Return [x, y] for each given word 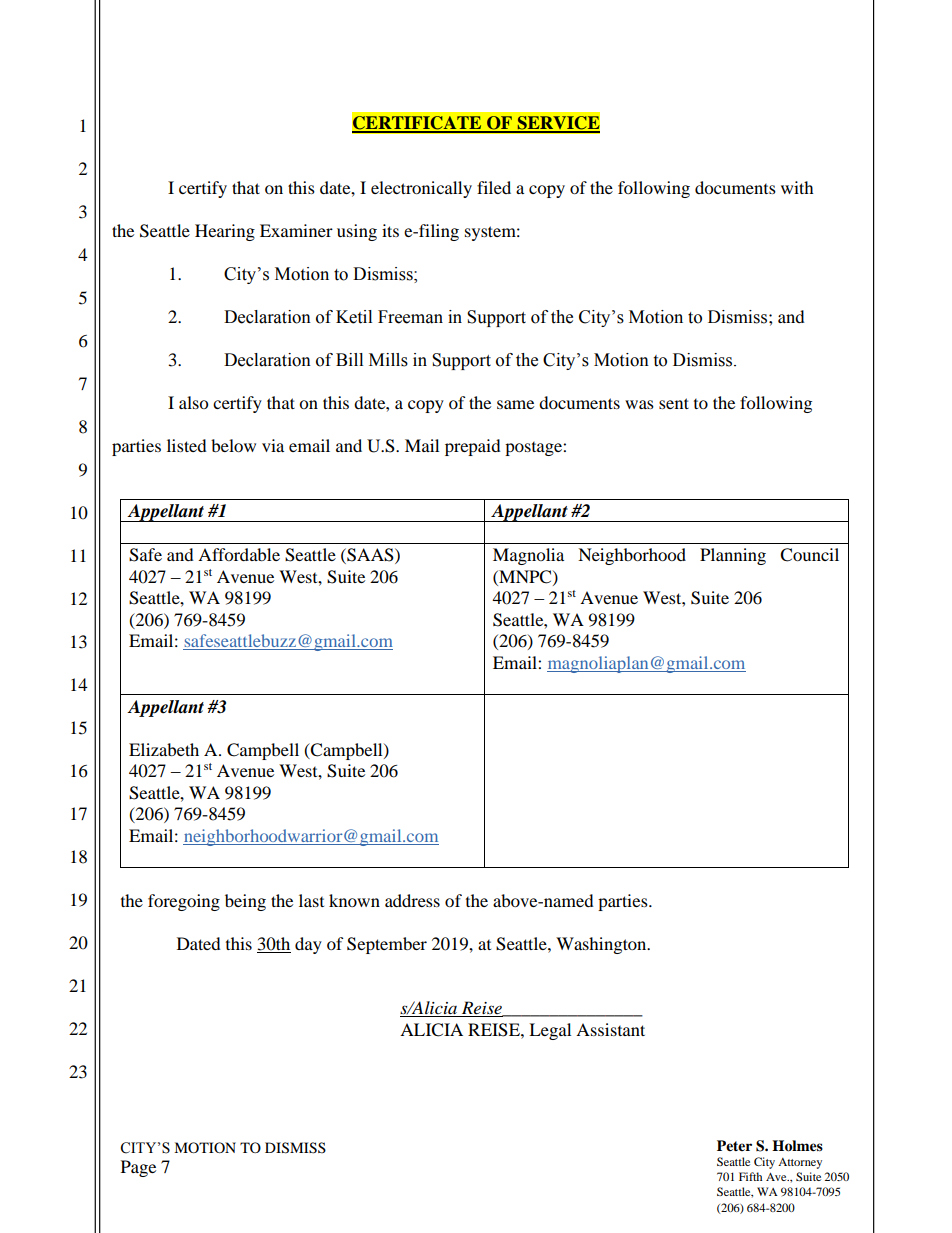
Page [138, 1168]
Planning [733, 556]
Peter [734, 1145]
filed [494, 187]
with [797, 187]
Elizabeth [164, 749]
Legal [550, 1031]
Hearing [225, 232]
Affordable [239, 554]
